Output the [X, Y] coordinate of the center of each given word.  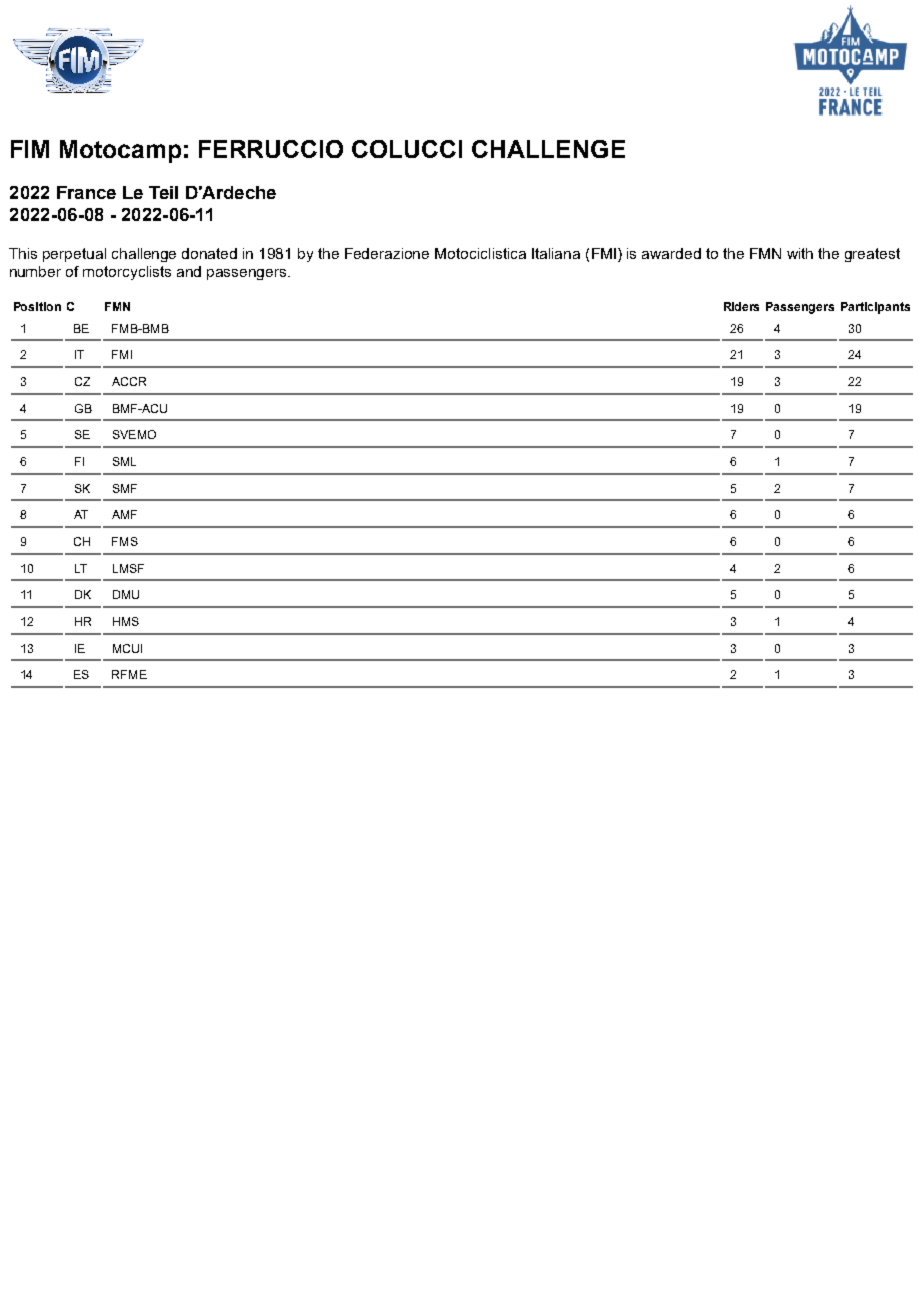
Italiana [556, 253]
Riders [741, 306]
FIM [30, 149]
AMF [124, 514]
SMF [125, 488]
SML [124, 461]
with [800, 253]
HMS [126, 621]
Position [37, 306]
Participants [875, 308]
